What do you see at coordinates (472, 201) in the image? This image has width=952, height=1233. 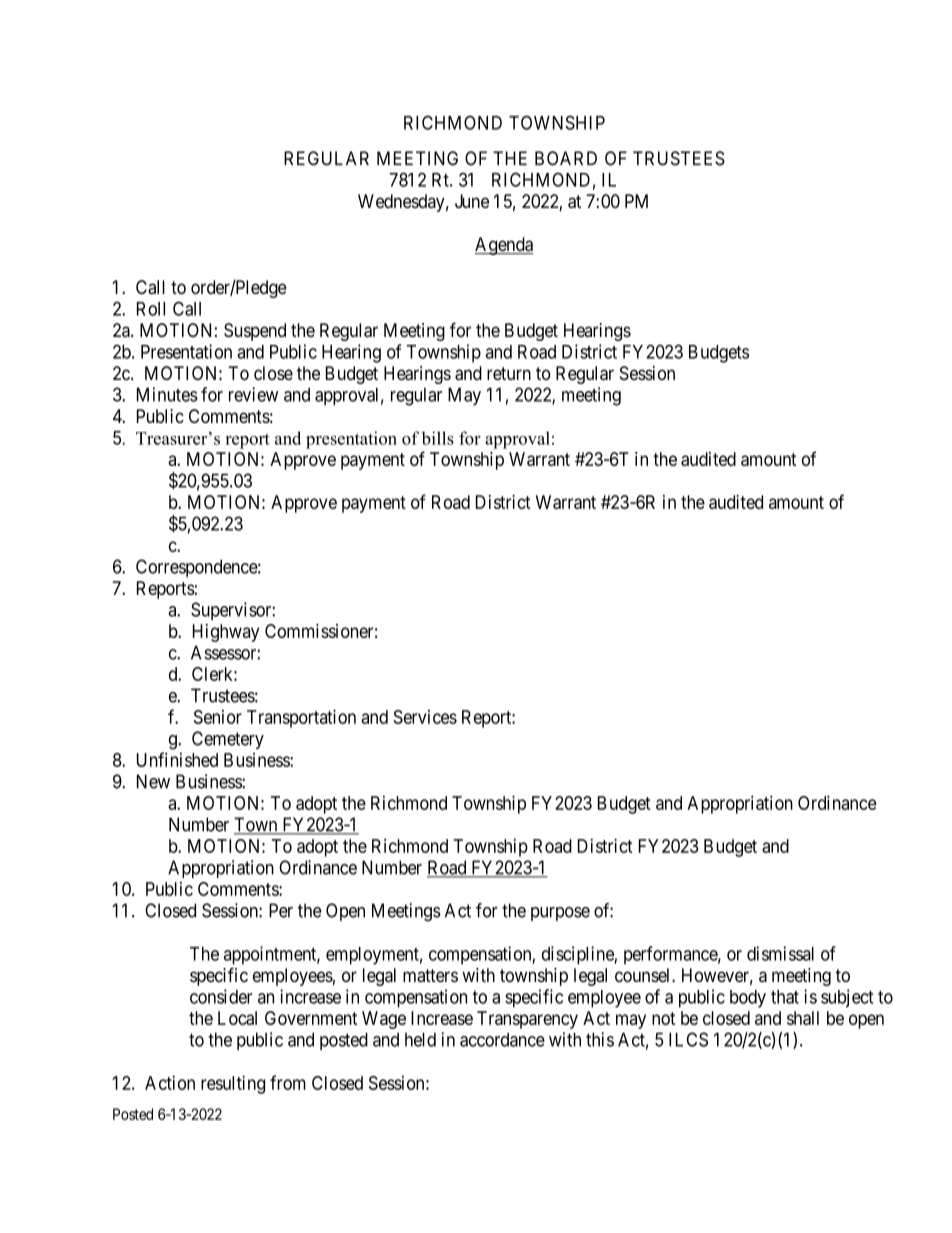 I see `June` at bounding box center [472, 201].
